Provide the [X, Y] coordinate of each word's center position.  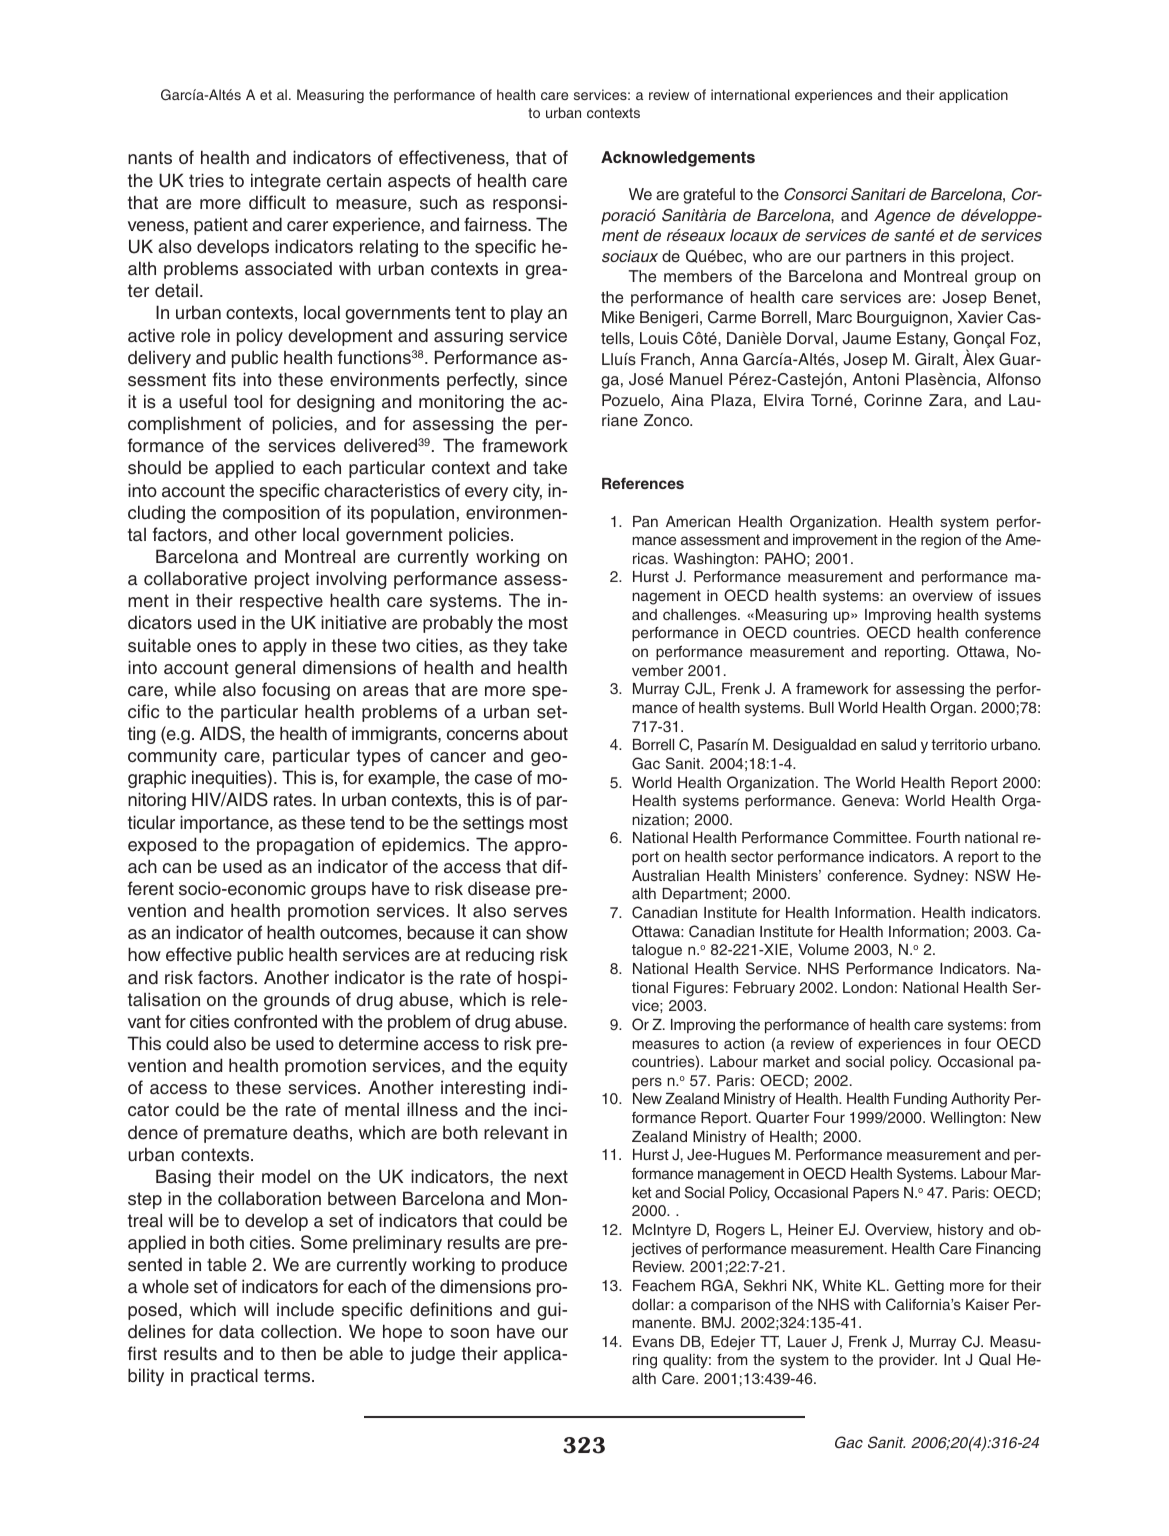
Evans [653, 1341]
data [237, 1331]
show [547, 932]
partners [876, 258]
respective [281, 602]
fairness [496, 224]
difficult [277, 202]
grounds [297, 1001]
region [941, 541]
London [868, 987]
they [510, 647]
